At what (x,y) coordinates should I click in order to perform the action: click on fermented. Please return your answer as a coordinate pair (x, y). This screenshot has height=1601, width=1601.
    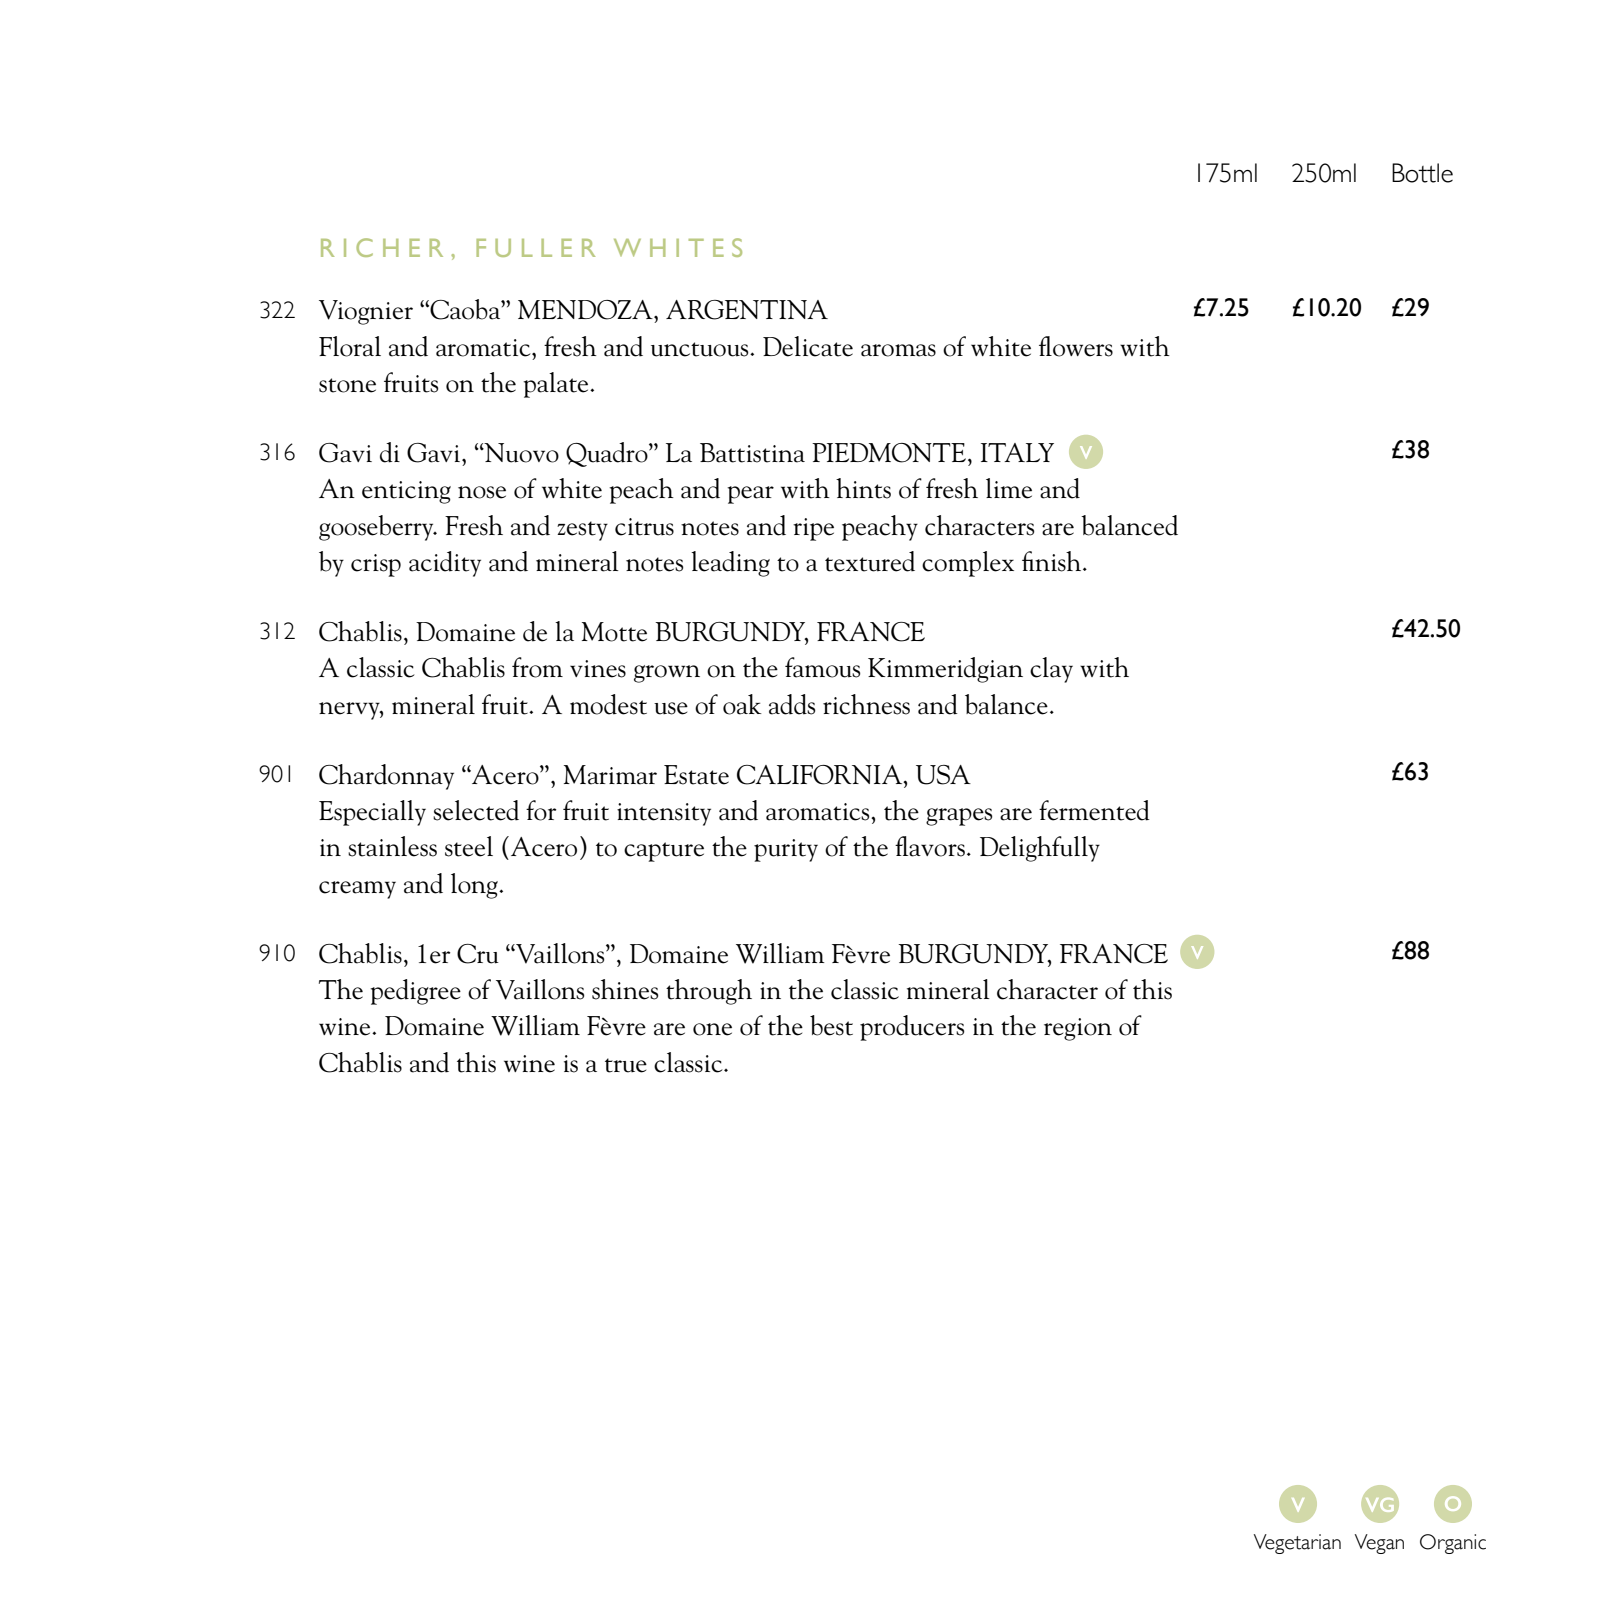
    Looking at the image, I should click on (1094, 810).
